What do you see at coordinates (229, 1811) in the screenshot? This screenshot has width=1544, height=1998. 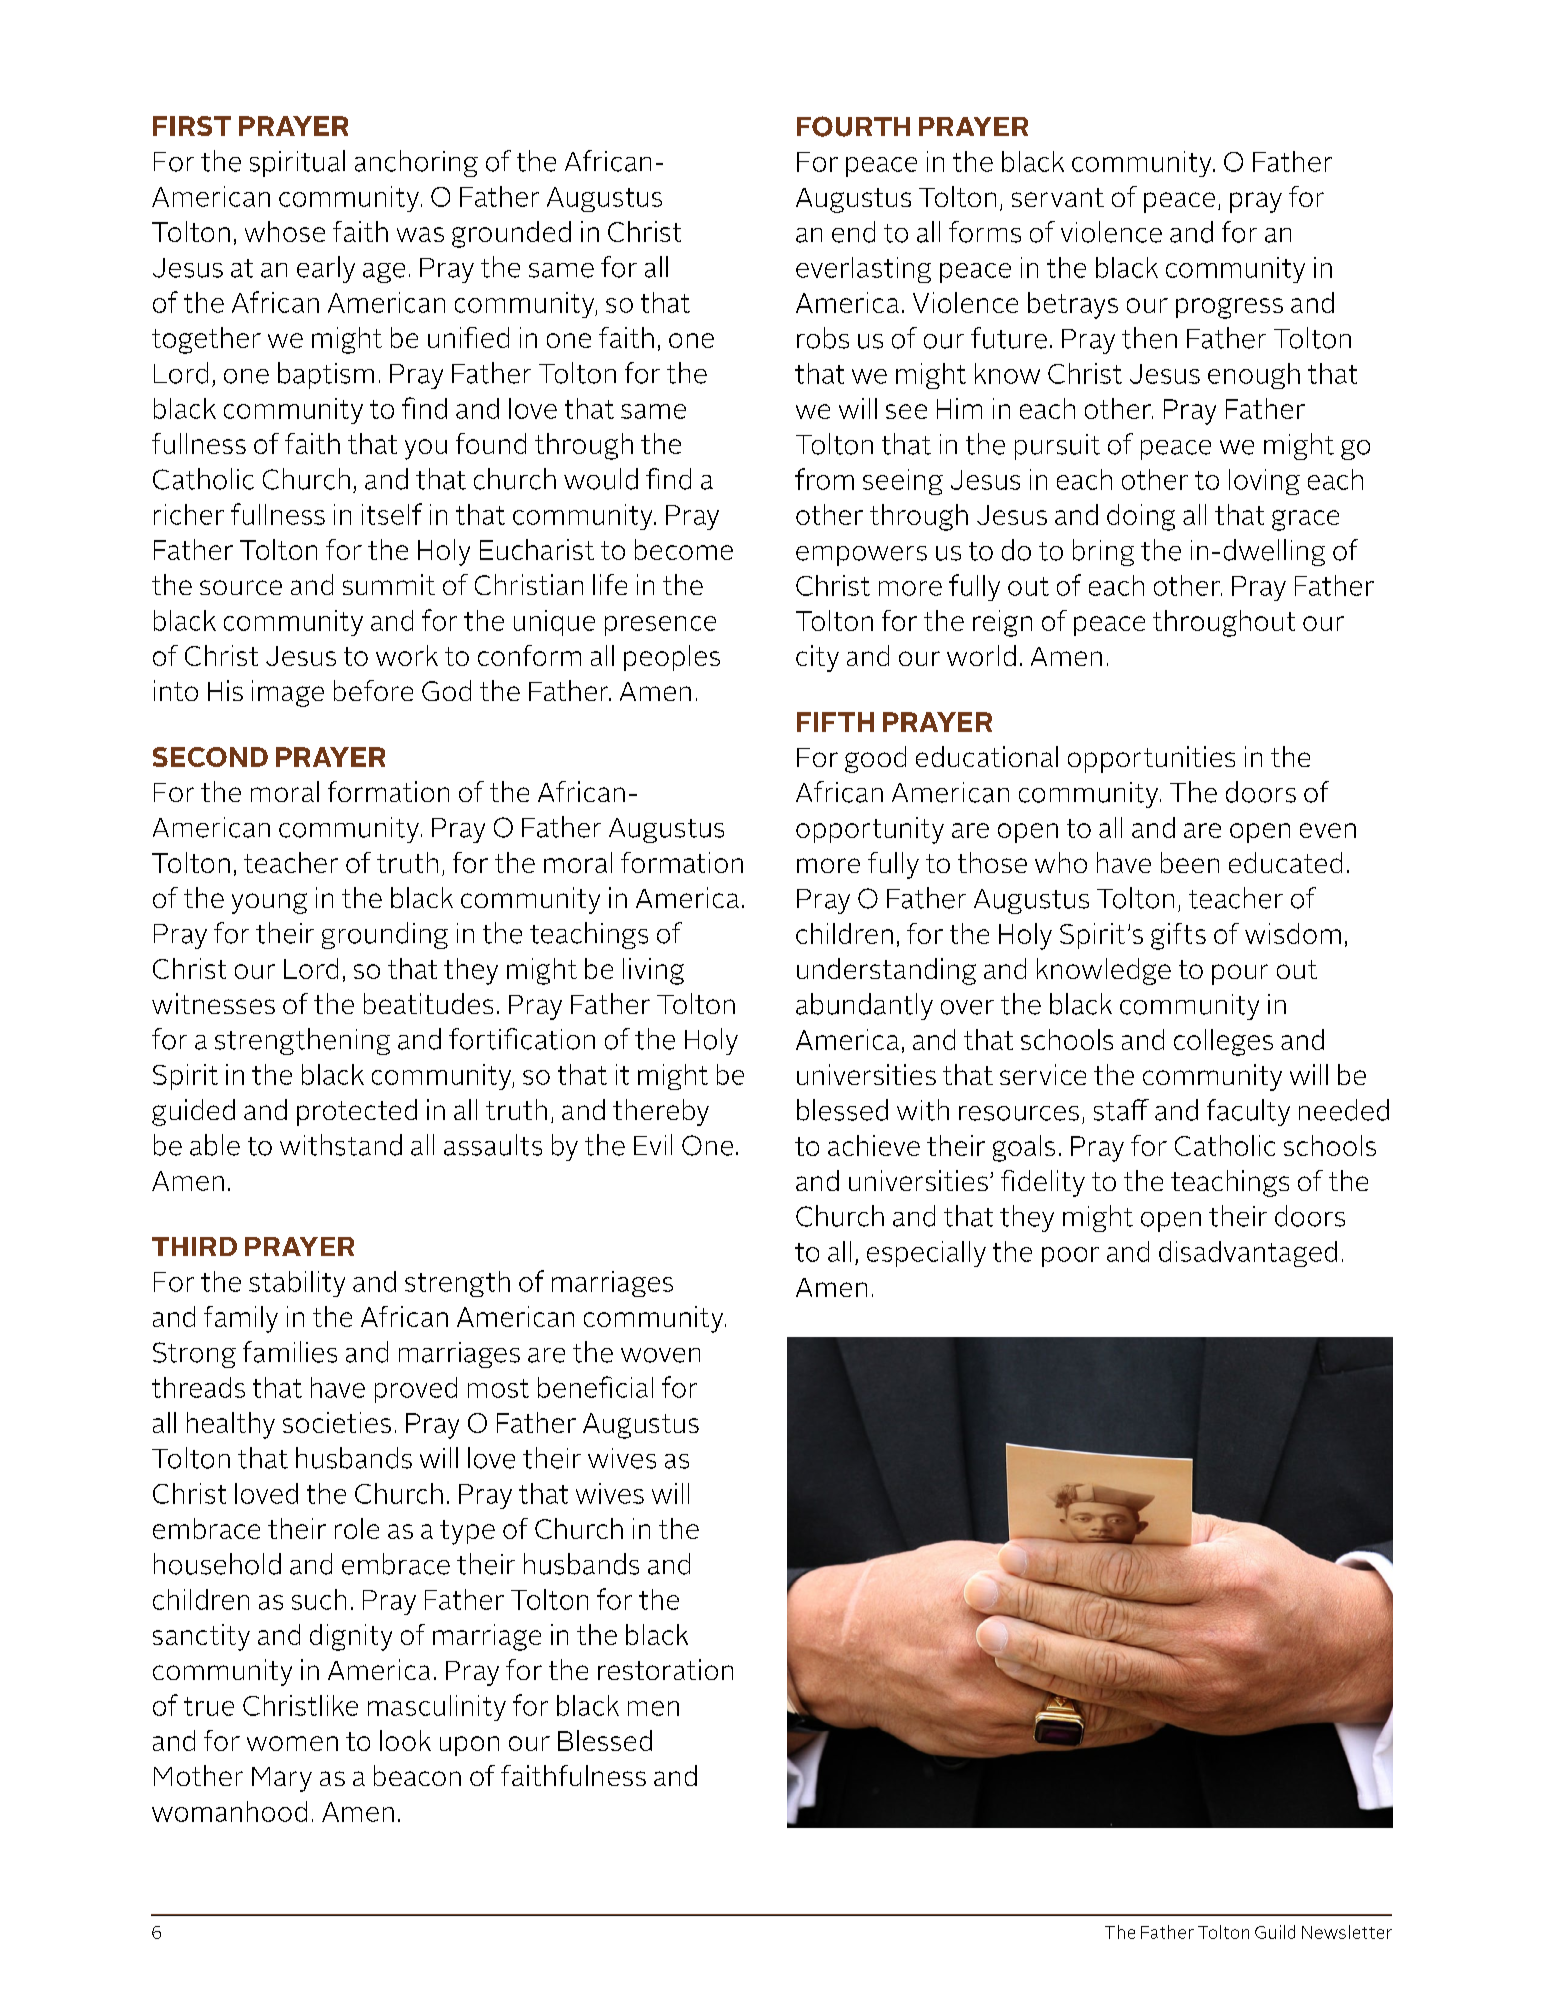 I see `womanhood` at bounding box center [229, 1811].
